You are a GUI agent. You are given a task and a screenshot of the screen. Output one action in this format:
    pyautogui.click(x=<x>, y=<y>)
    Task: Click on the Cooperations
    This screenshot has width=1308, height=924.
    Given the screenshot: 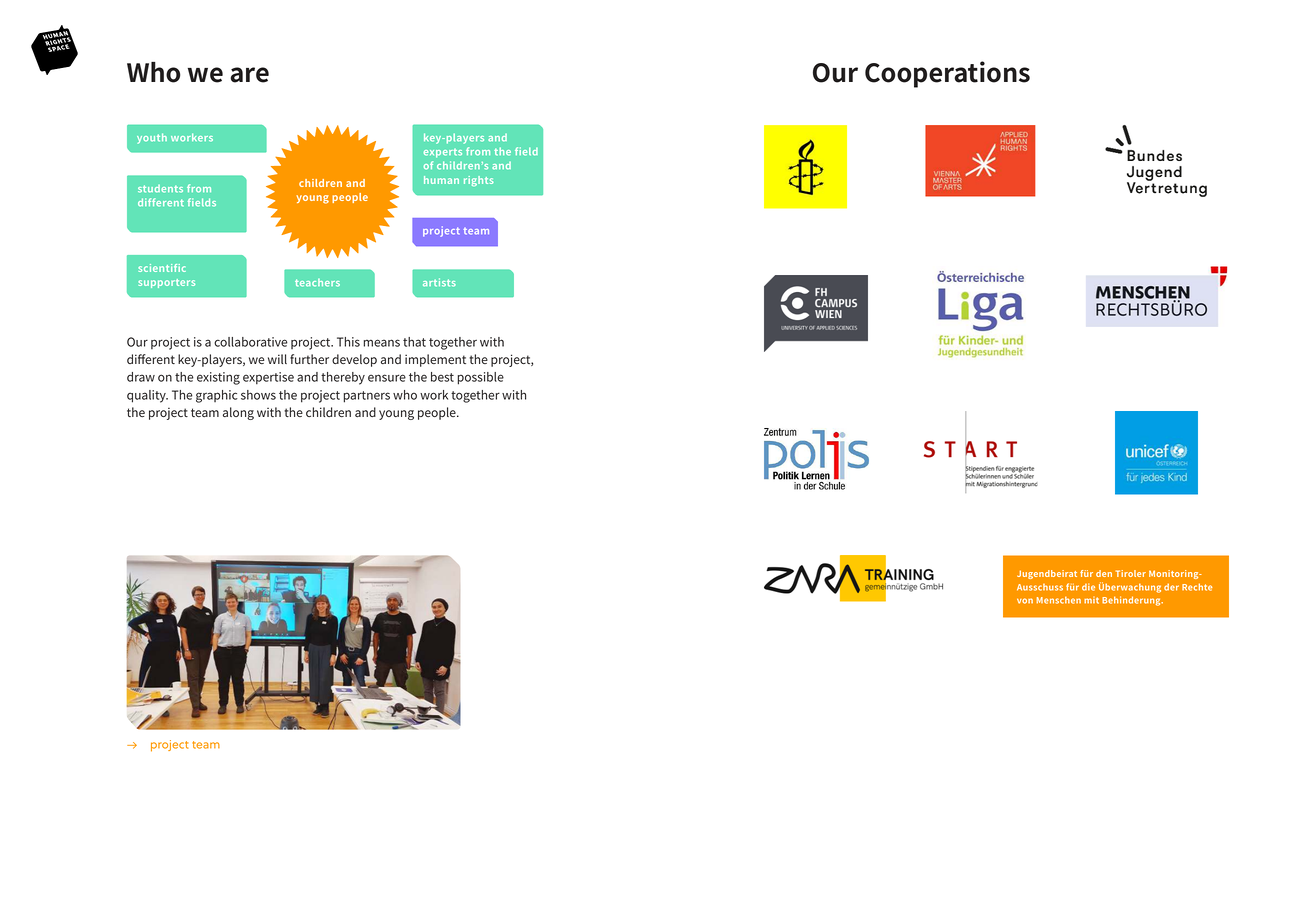 What is the action you would take?
    pyautogui.click(x=947, y=74)
